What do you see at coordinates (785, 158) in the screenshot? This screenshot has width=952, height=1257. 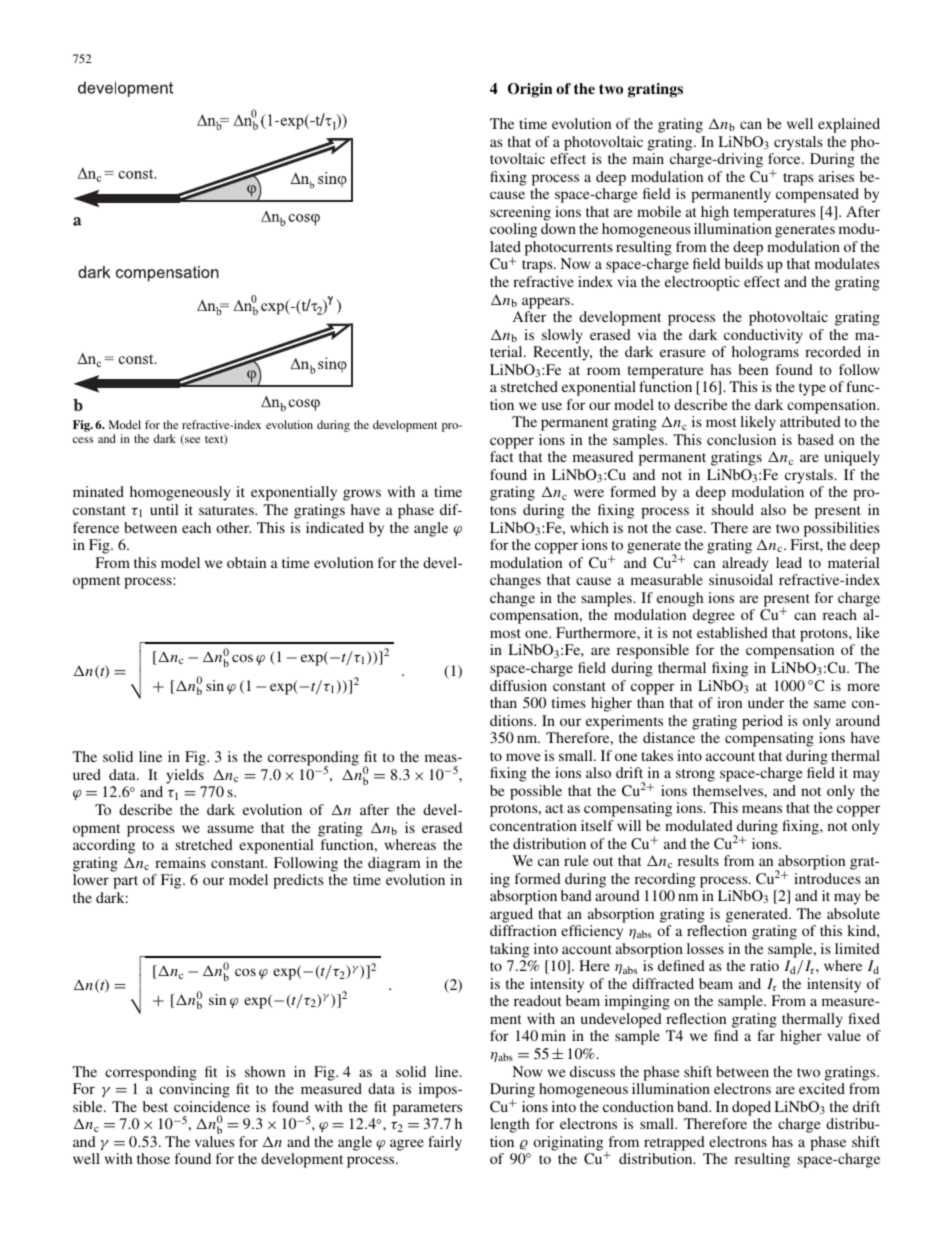 I see `force` at bounding box center [785, 158].
